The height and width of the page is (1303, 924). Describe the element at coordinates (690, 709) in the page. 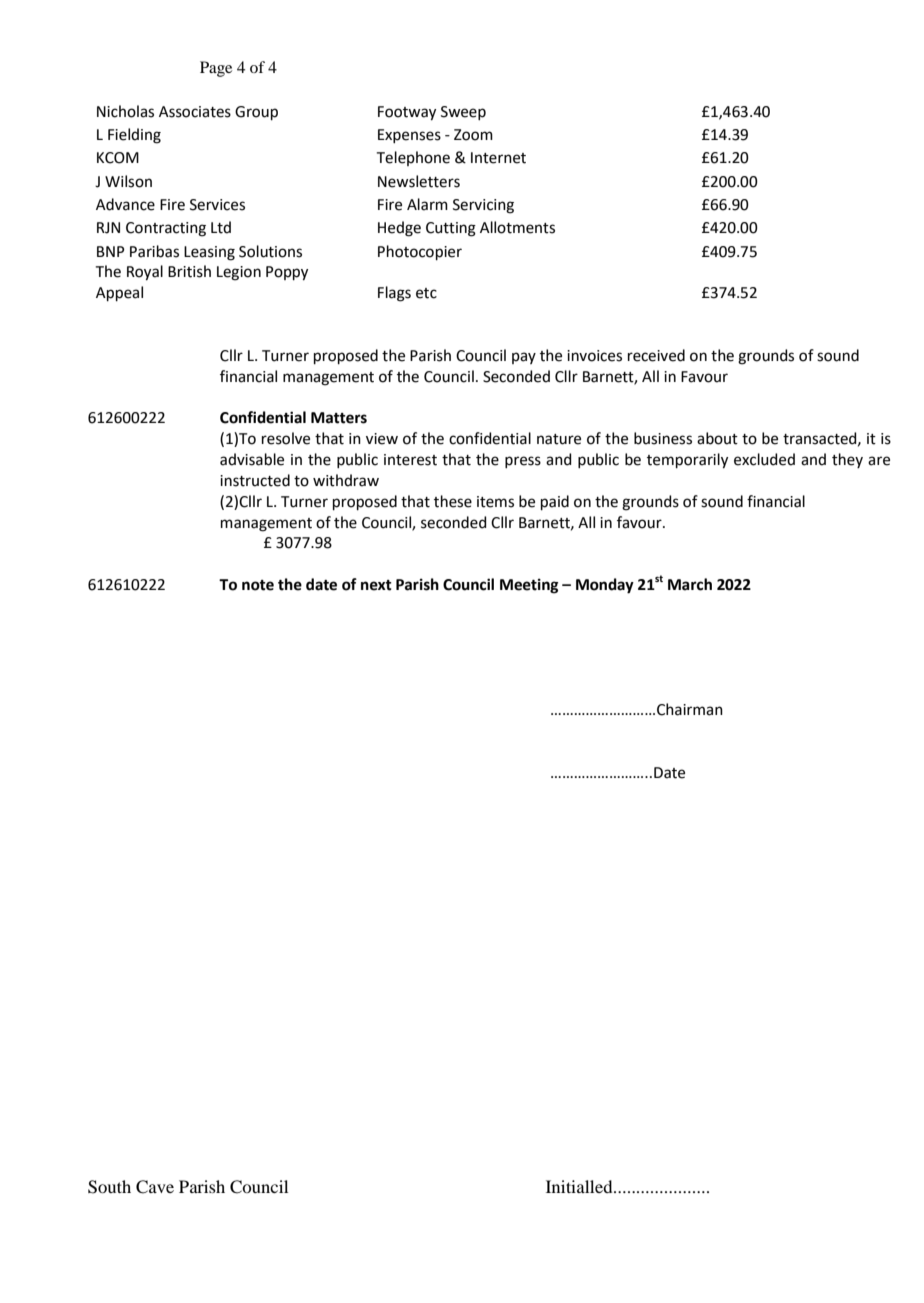

I see `Chairman` at that location.
